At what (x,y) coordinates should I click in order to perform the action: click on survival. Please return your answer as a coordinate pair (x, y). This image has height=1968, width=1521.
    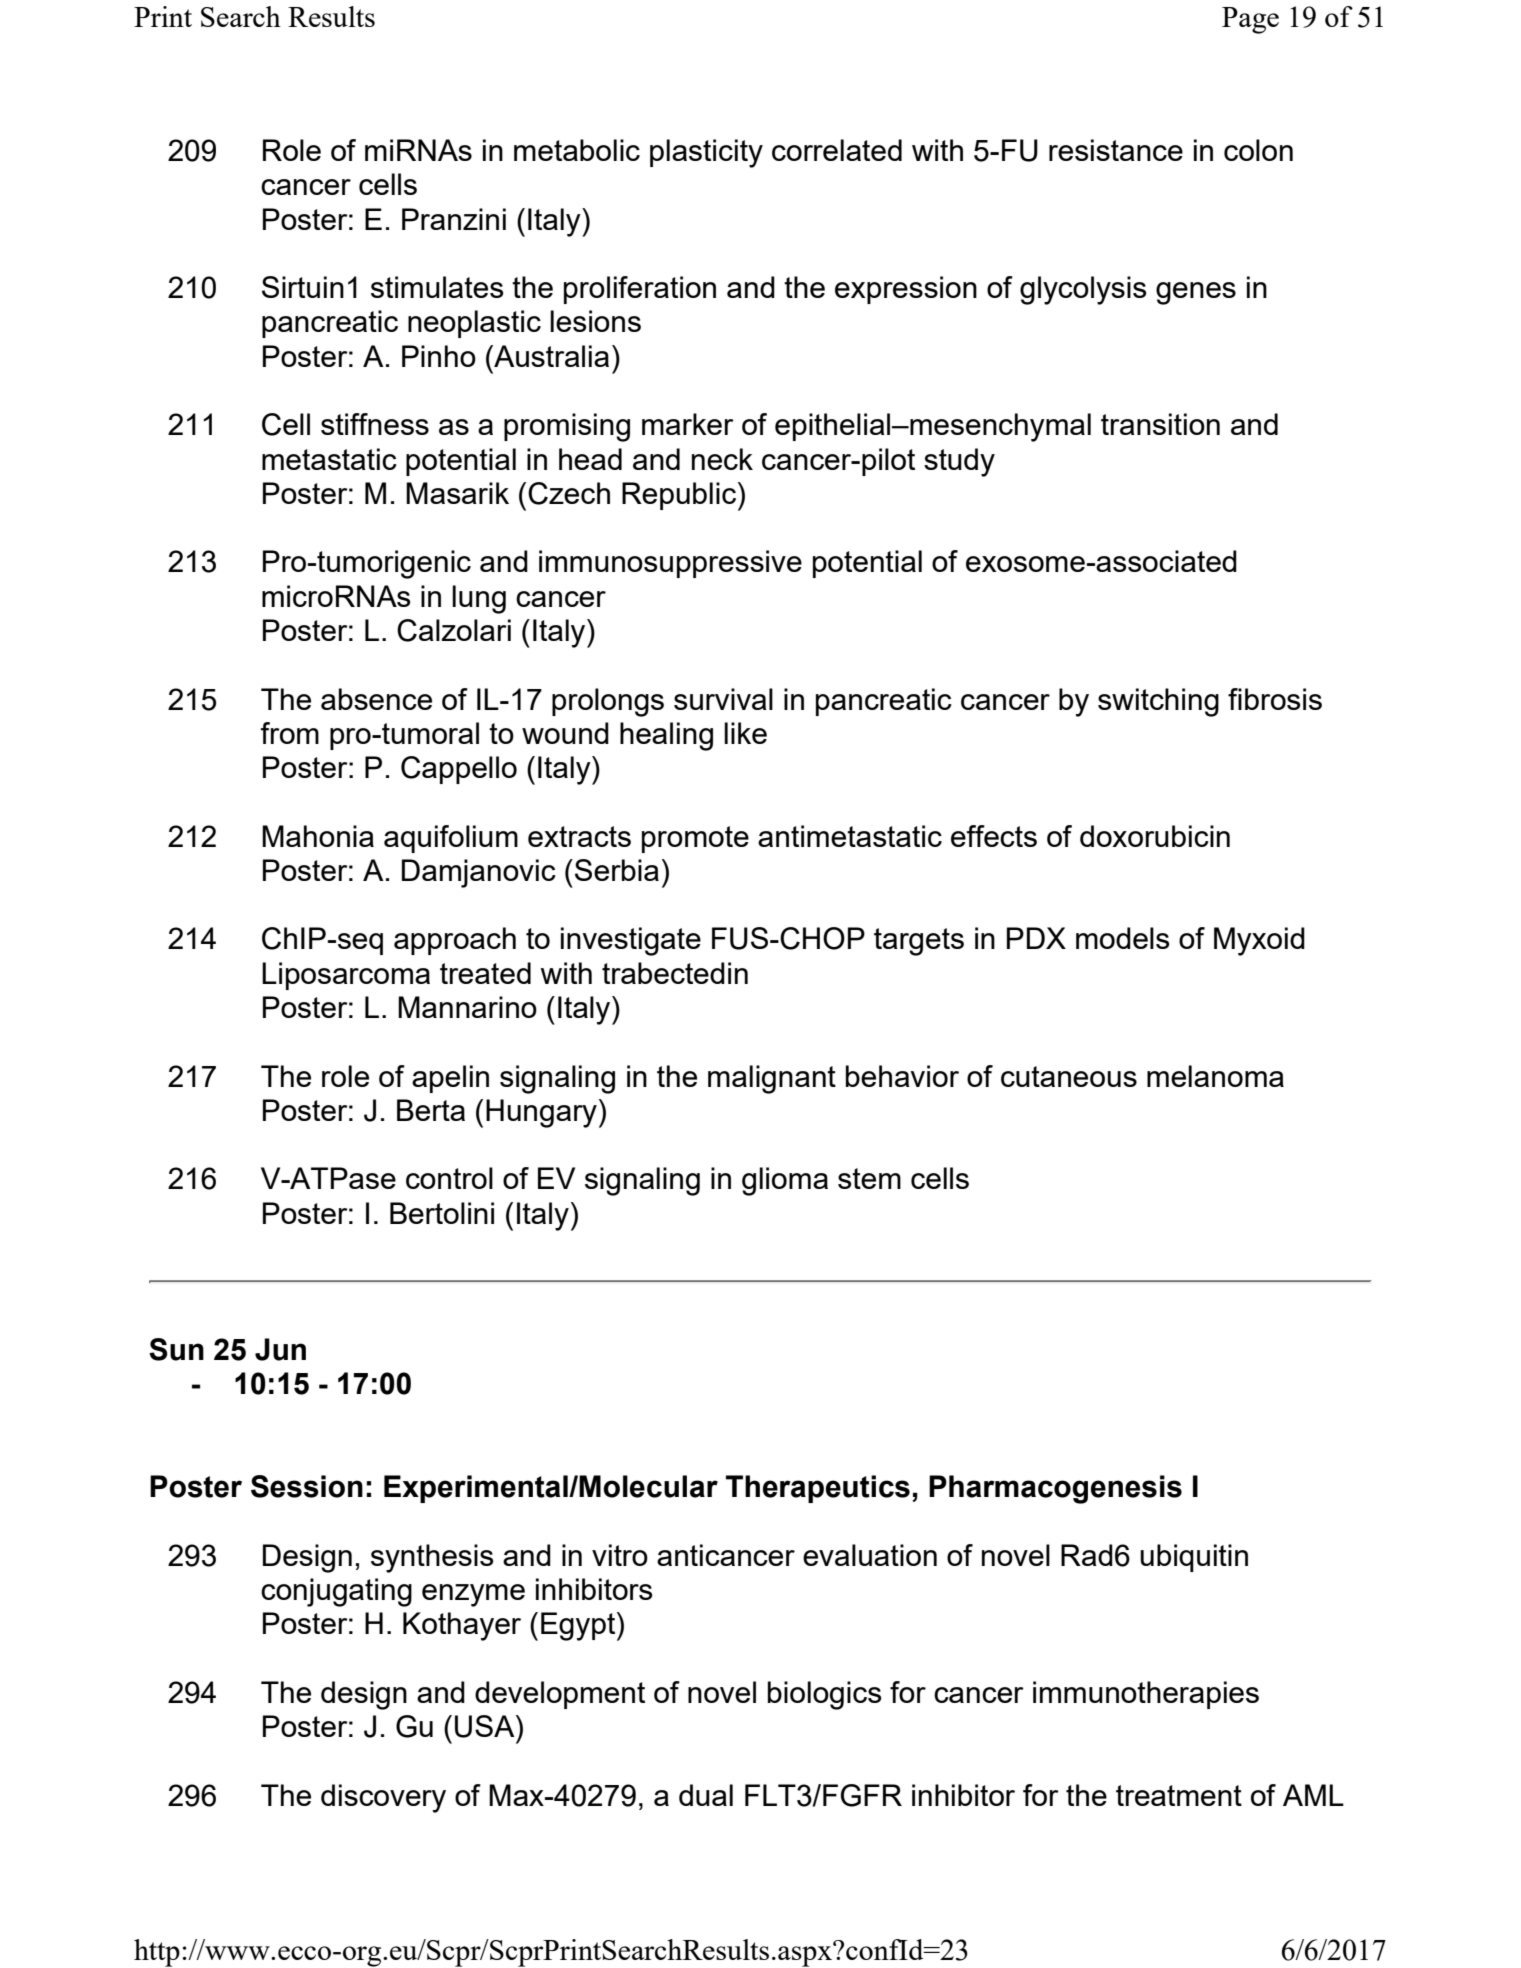
    Looking at the image, I should click on (723, 699).
